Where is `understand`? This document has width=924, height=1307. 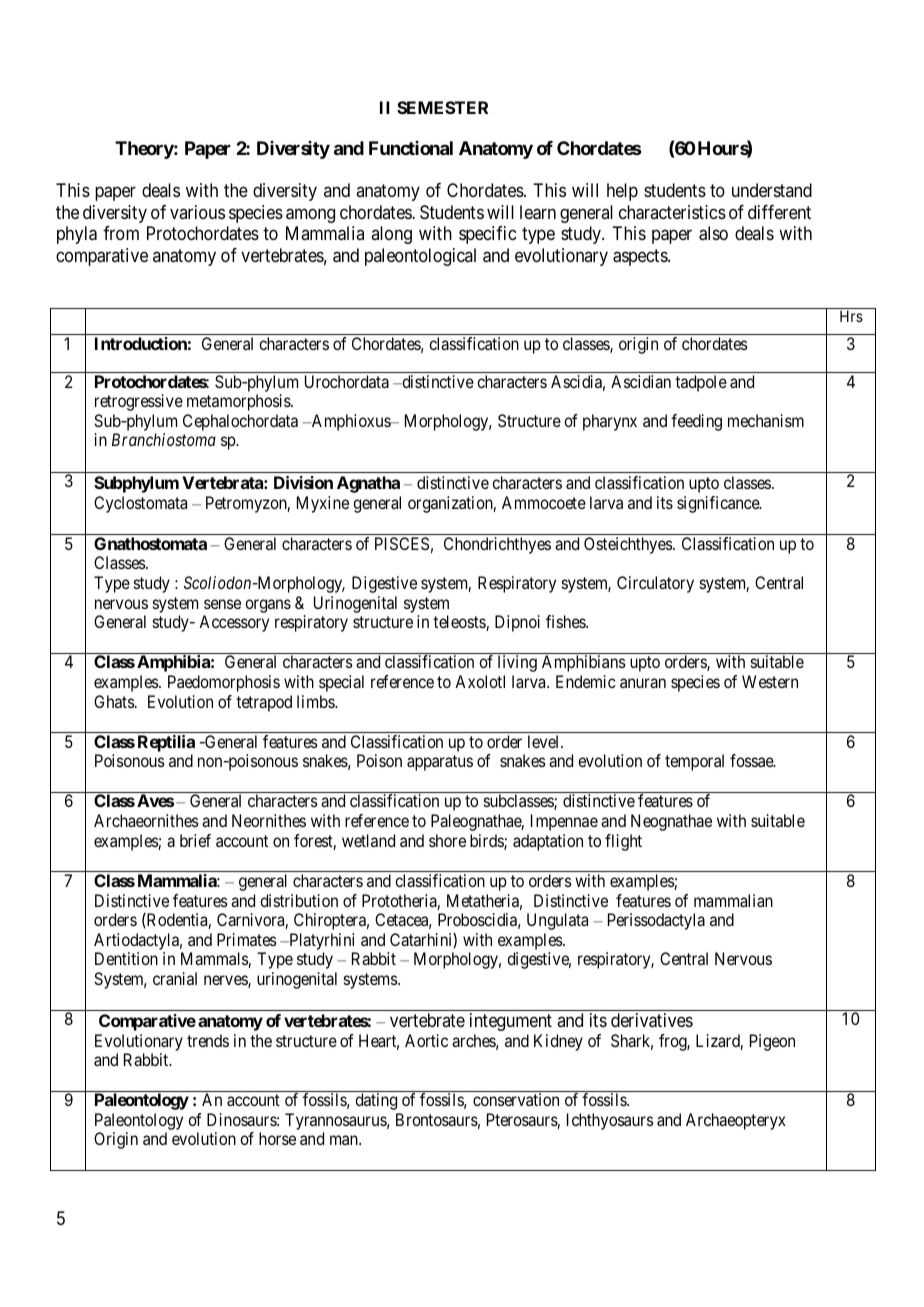
understand is located at coordinates (772, 190).
